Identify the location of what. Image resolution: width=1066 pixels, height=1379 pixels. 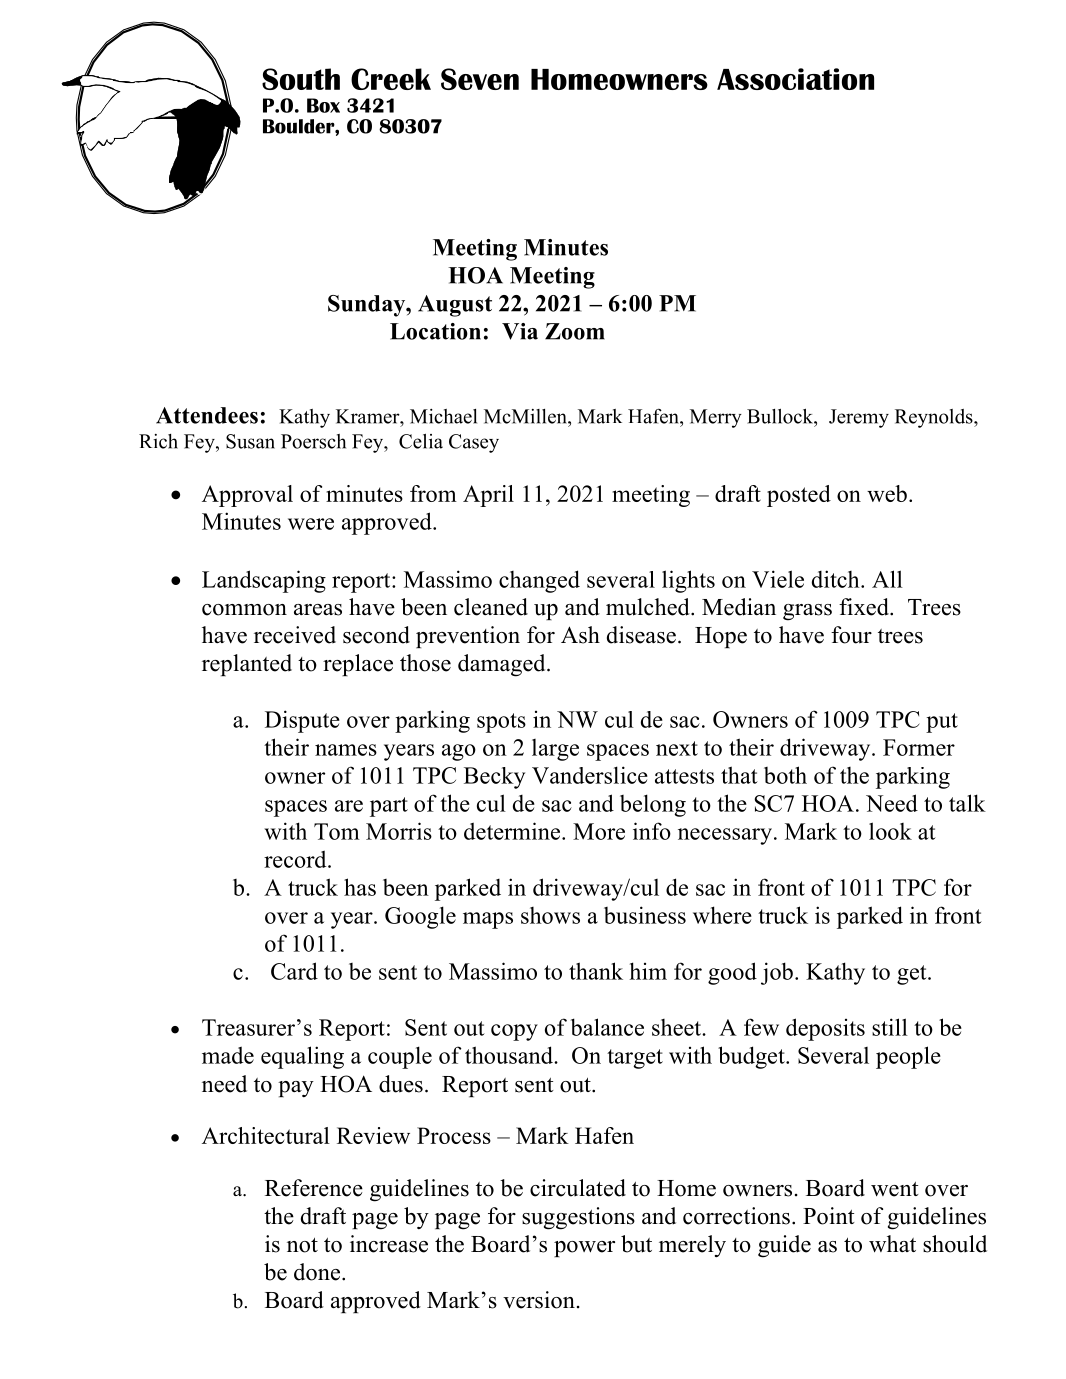
(892, 1243).
